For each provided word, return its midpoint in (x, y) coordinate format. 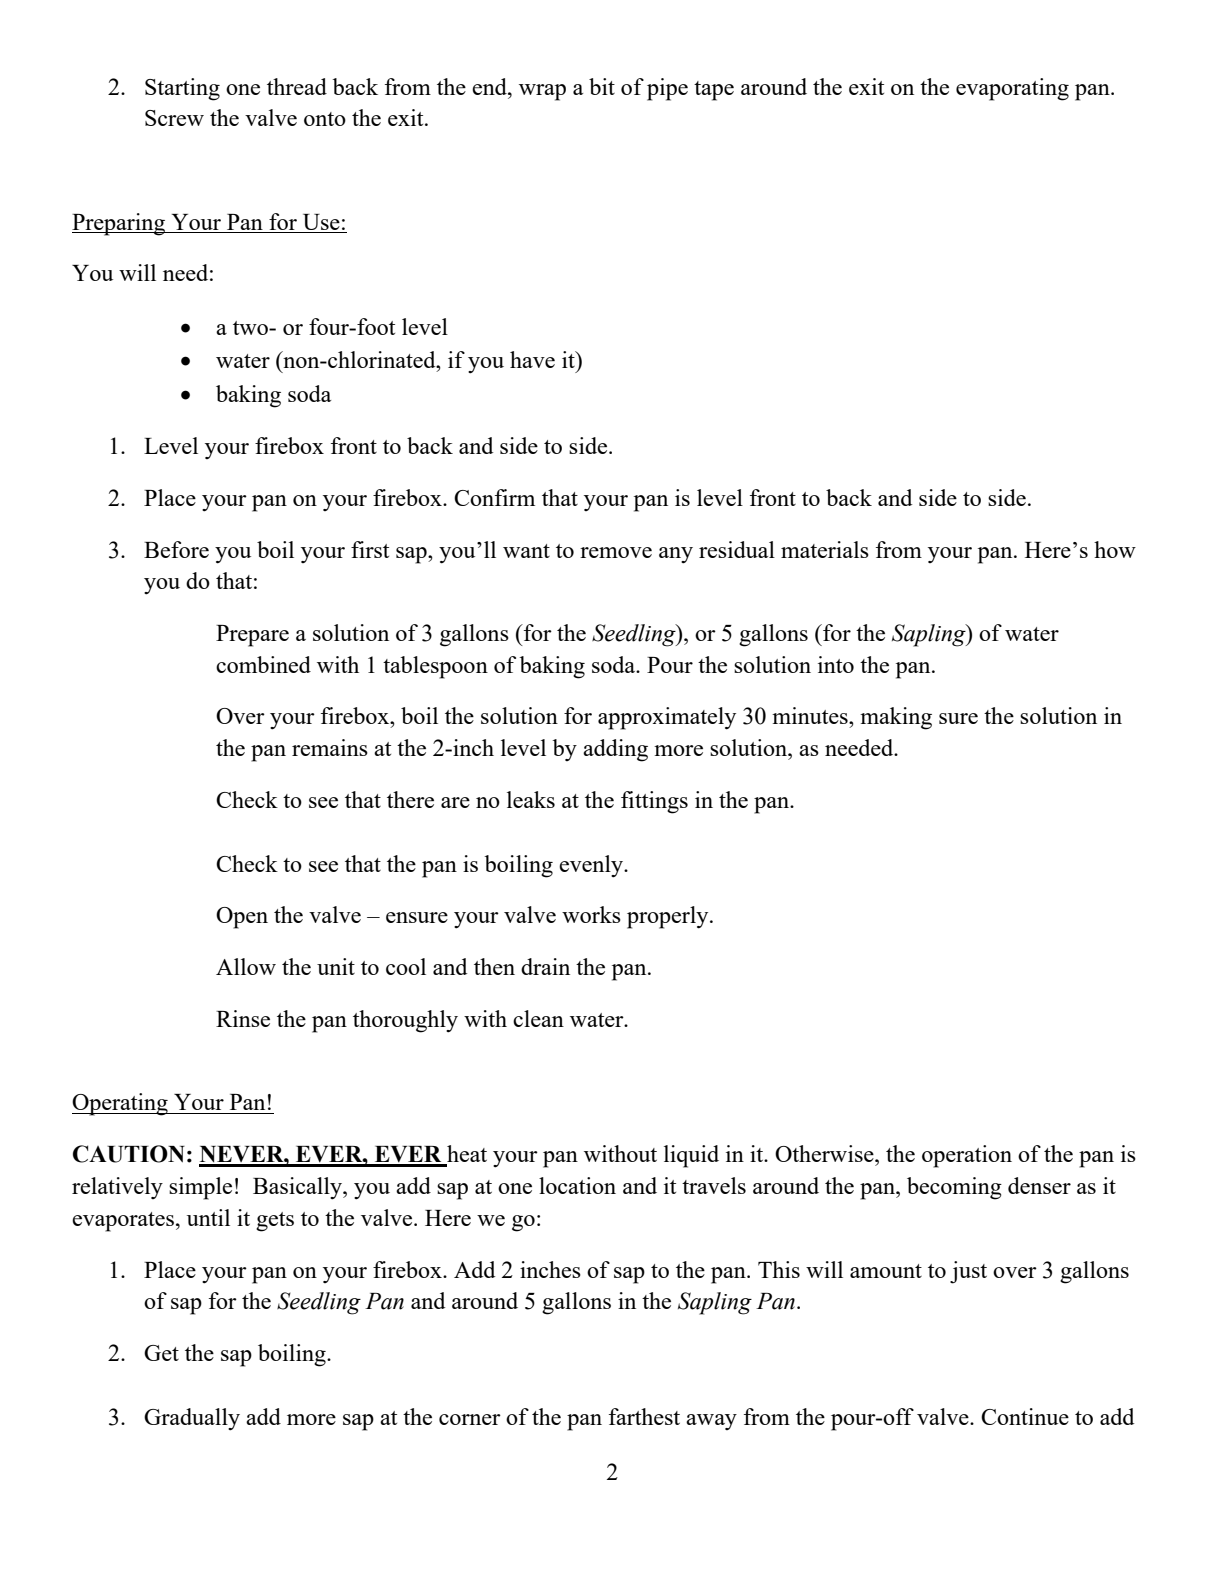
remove (616, 552)
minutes (811, 715)
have (532, 359)
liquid (691, 1156)
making (896, 718)
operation (967, 1156)
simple (200, 1188)
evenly (592, 866)
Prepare (252, 636)
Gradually (192, 1419)
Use (321, 223)
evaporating (1012, 89)
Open (242, 918)
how (1115, 549)
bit (602, 86)
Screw (174, 118)
